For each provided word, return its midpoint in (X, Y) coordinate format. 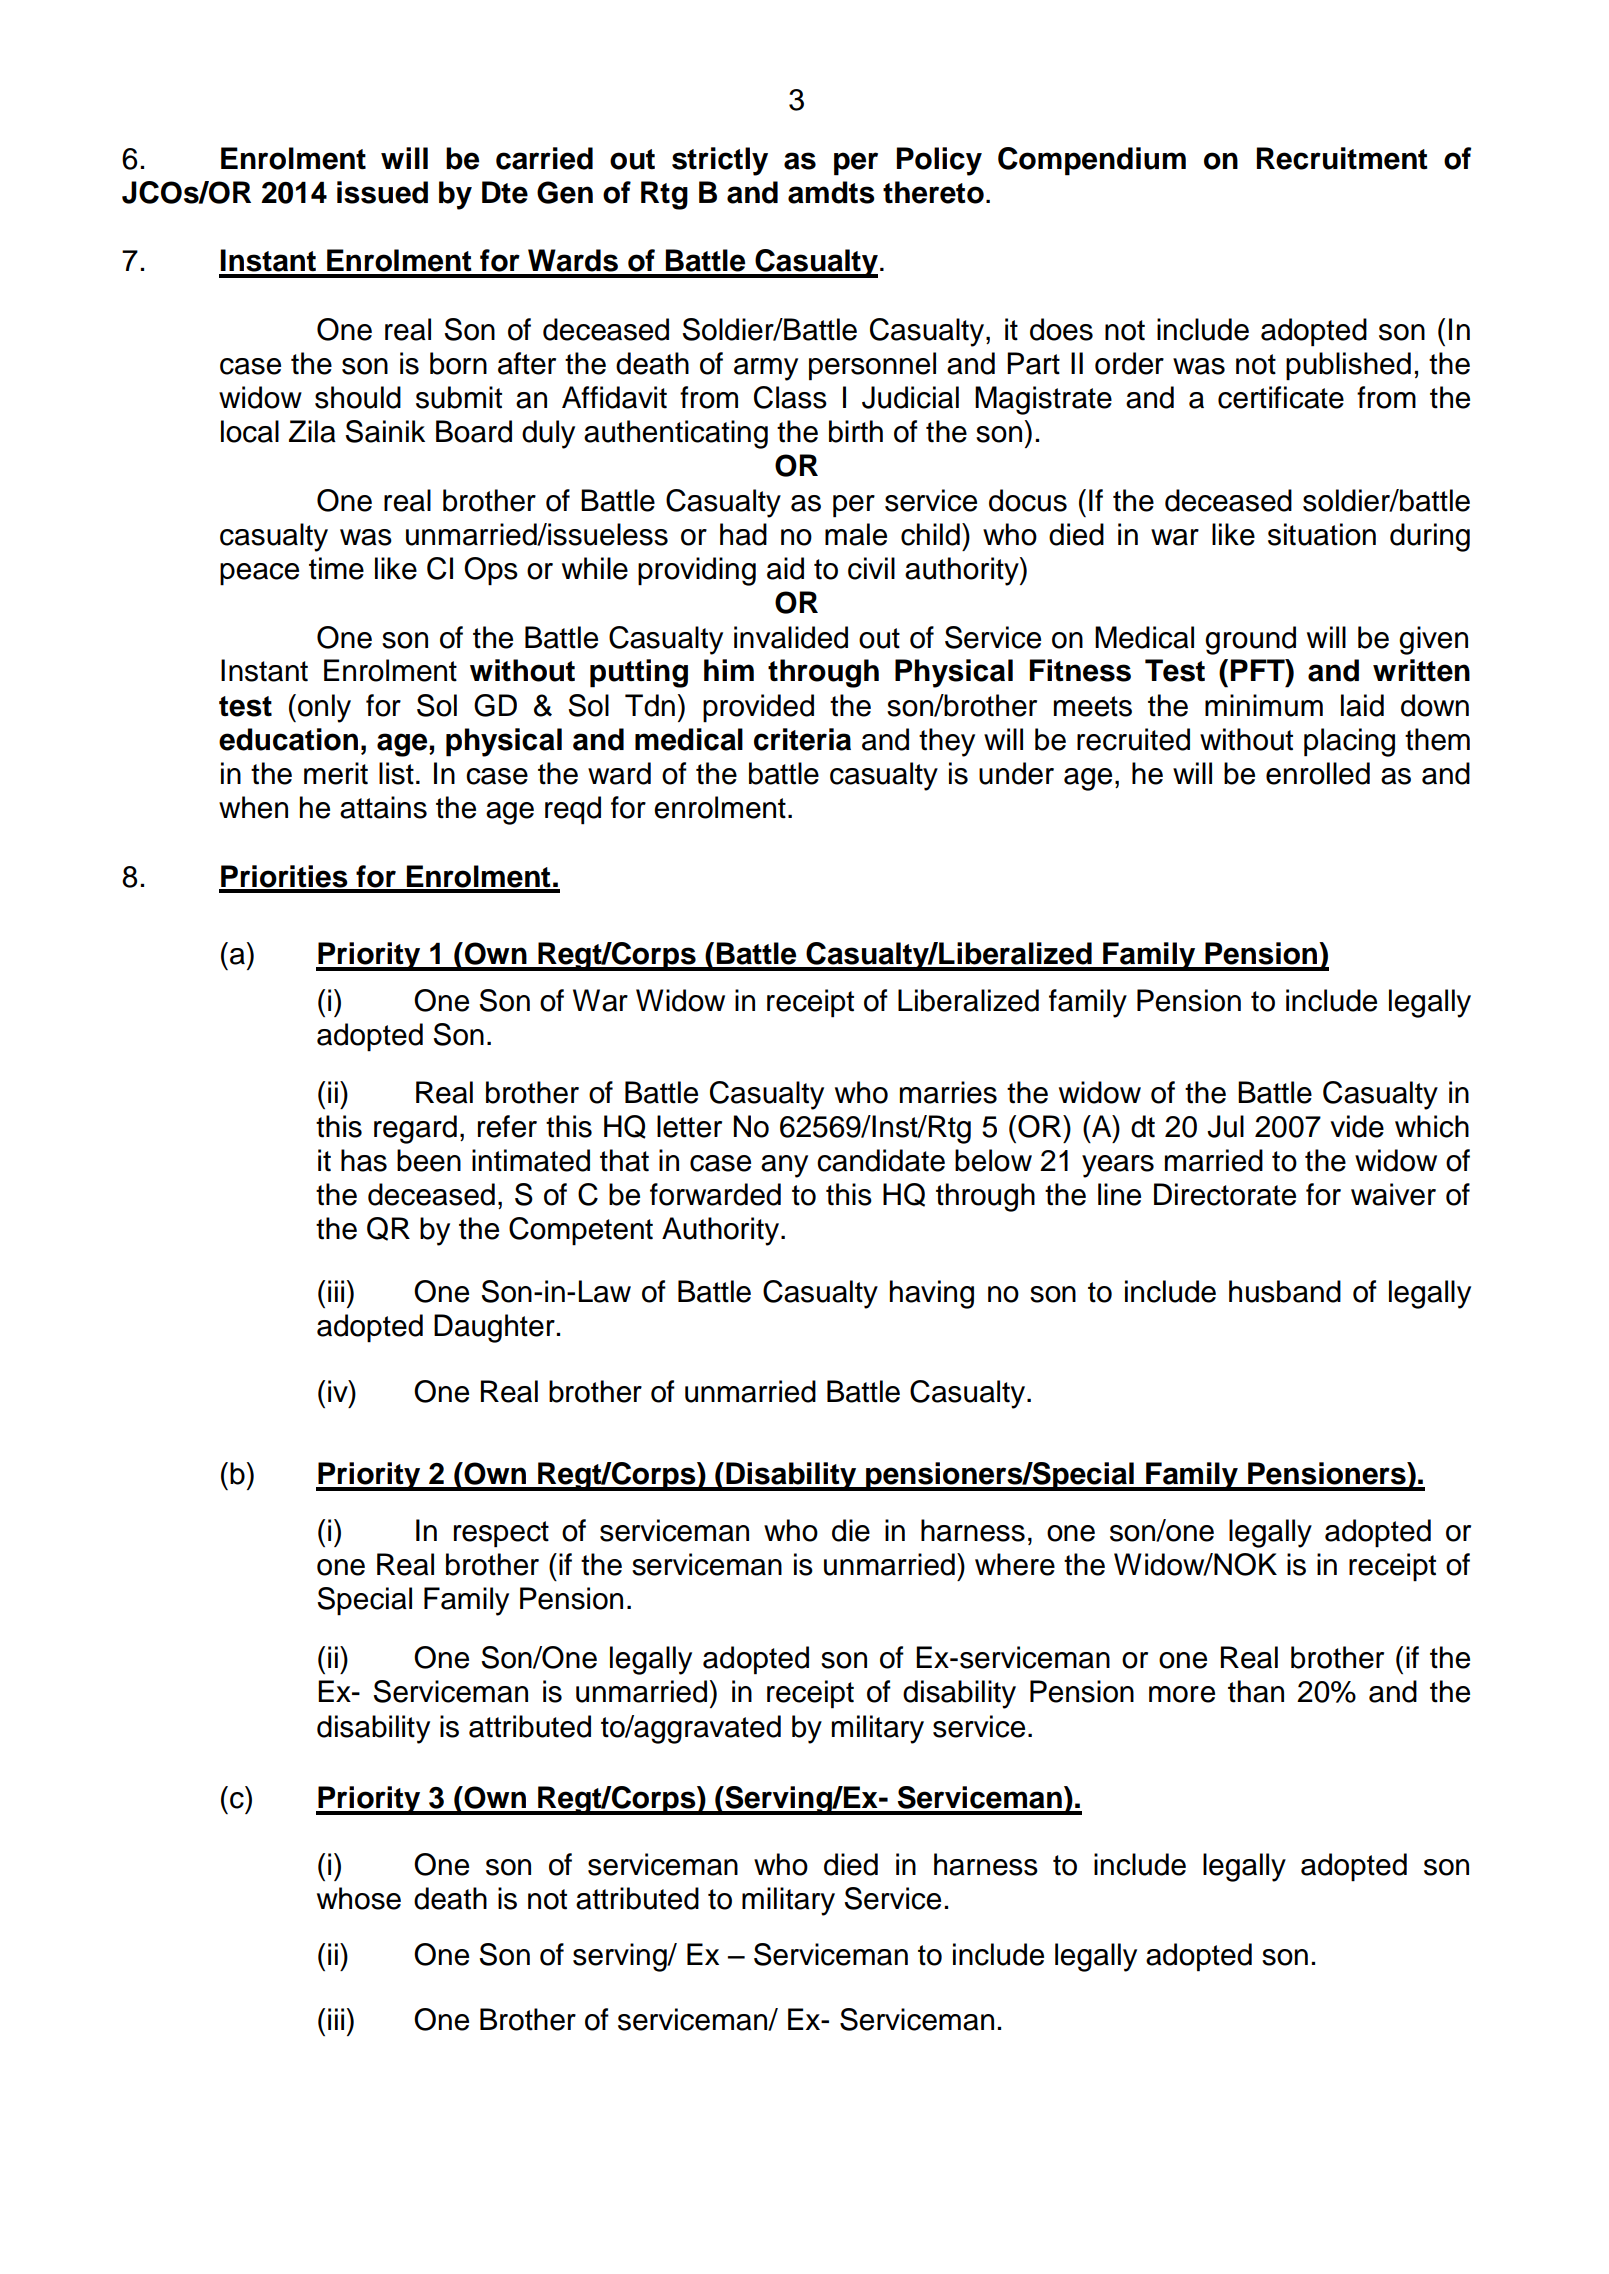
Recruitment (1342, 158)
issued (382, 192)
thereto (933, 192)
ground (1250, 640)
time (336, 568)
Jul (1225, 1126)
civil (871, 568)
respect (501, 1534)
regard (415, 1129)
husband (1285, 1291)
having (932, 1294)
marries (948, 1092)
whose (359, 1898)
